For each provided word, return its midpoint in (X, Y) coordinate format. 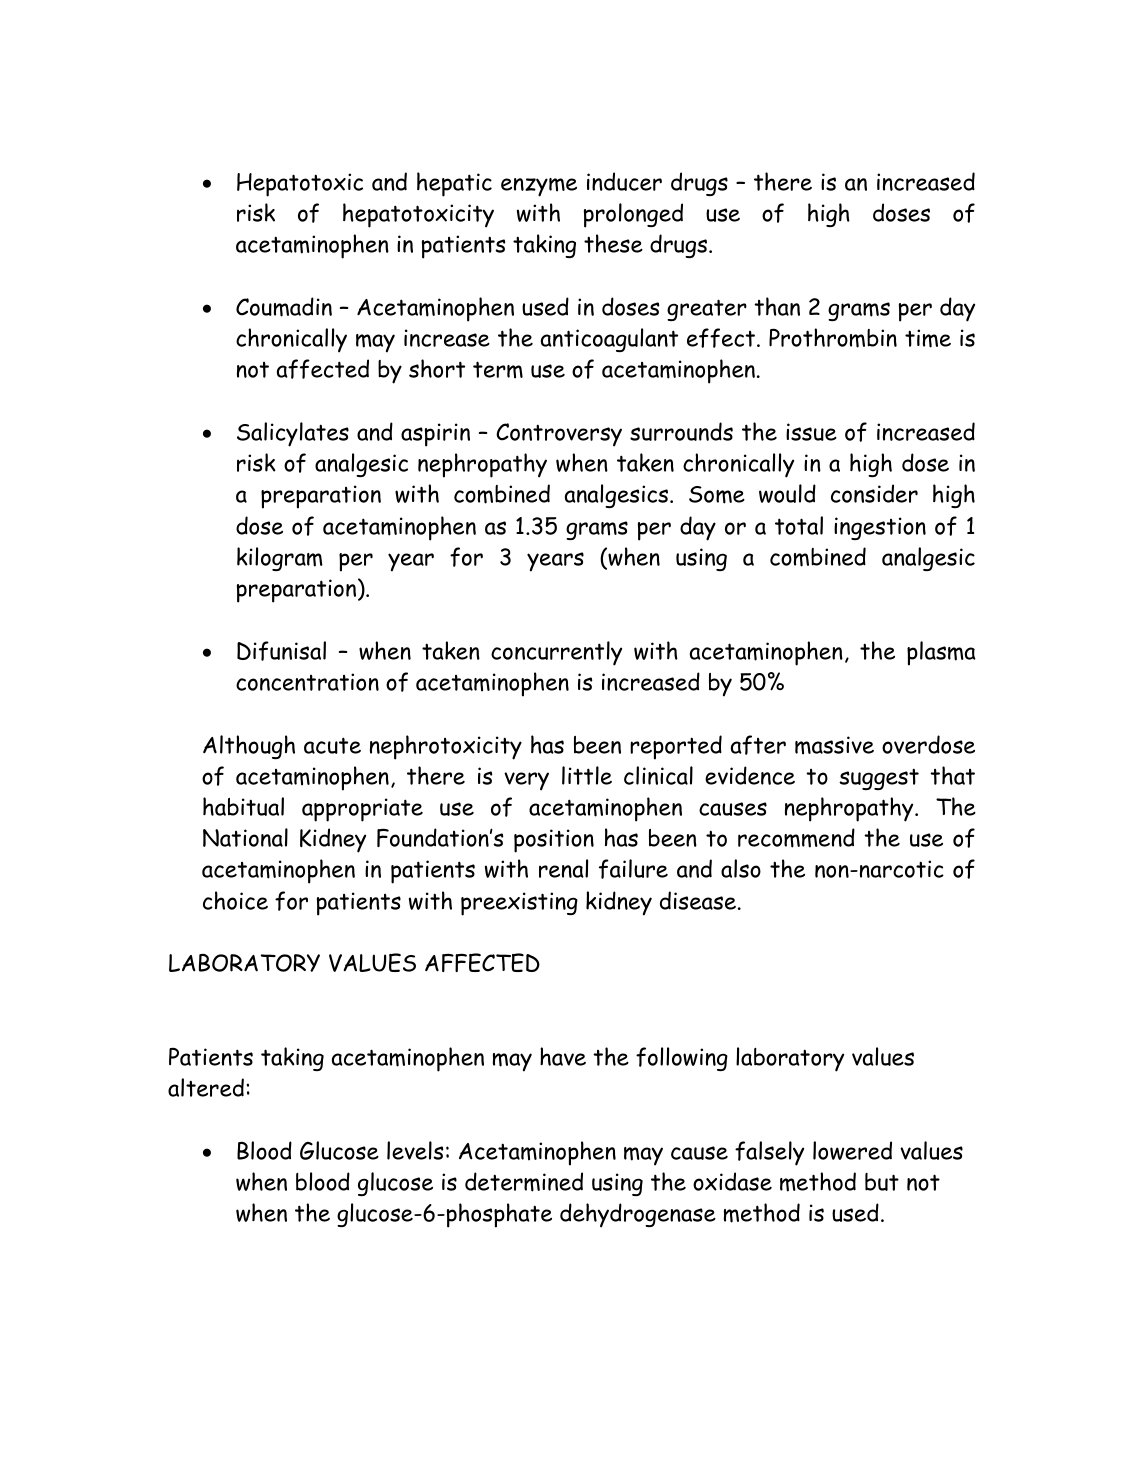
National (245, 837)
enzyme (539, 187)
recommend (796, 838)
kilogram (280, 559)
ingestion (880, 528)
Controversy (559, 435)
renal (563, 868)
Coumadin (284, 307)
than (777, 306)
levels (415, 1150)
